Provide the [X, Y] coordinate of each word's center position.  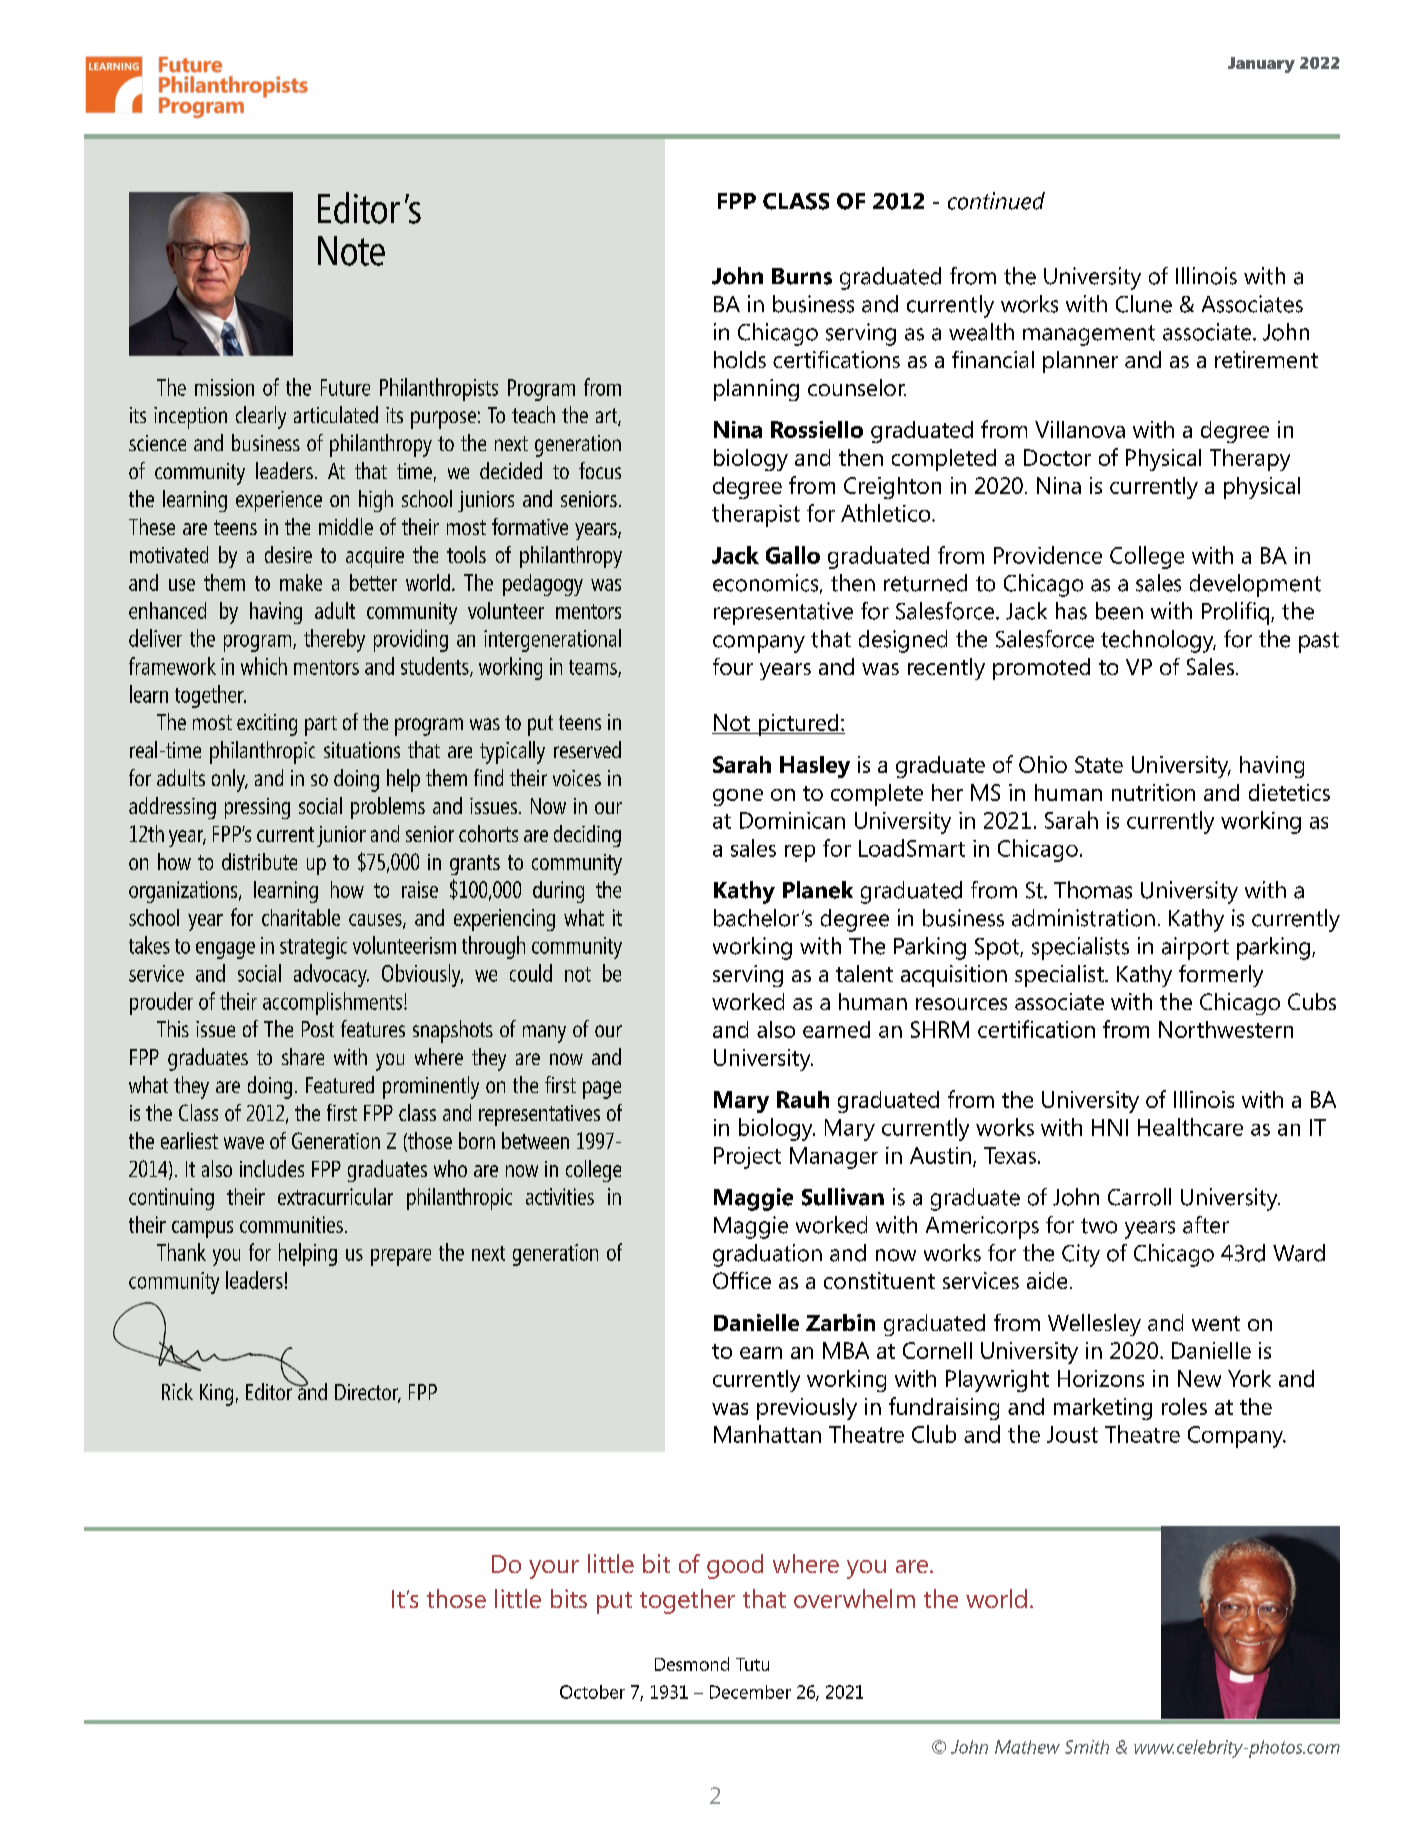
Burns [802, 276]
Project [747, 1158]
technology [1158, 641]
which [264, 666]
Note [351, 251]
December [750, 1692]
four [733, 666]
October [592, 1692]
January [1261, 65]
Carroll [1139, 1197]
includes [272, 1168]
